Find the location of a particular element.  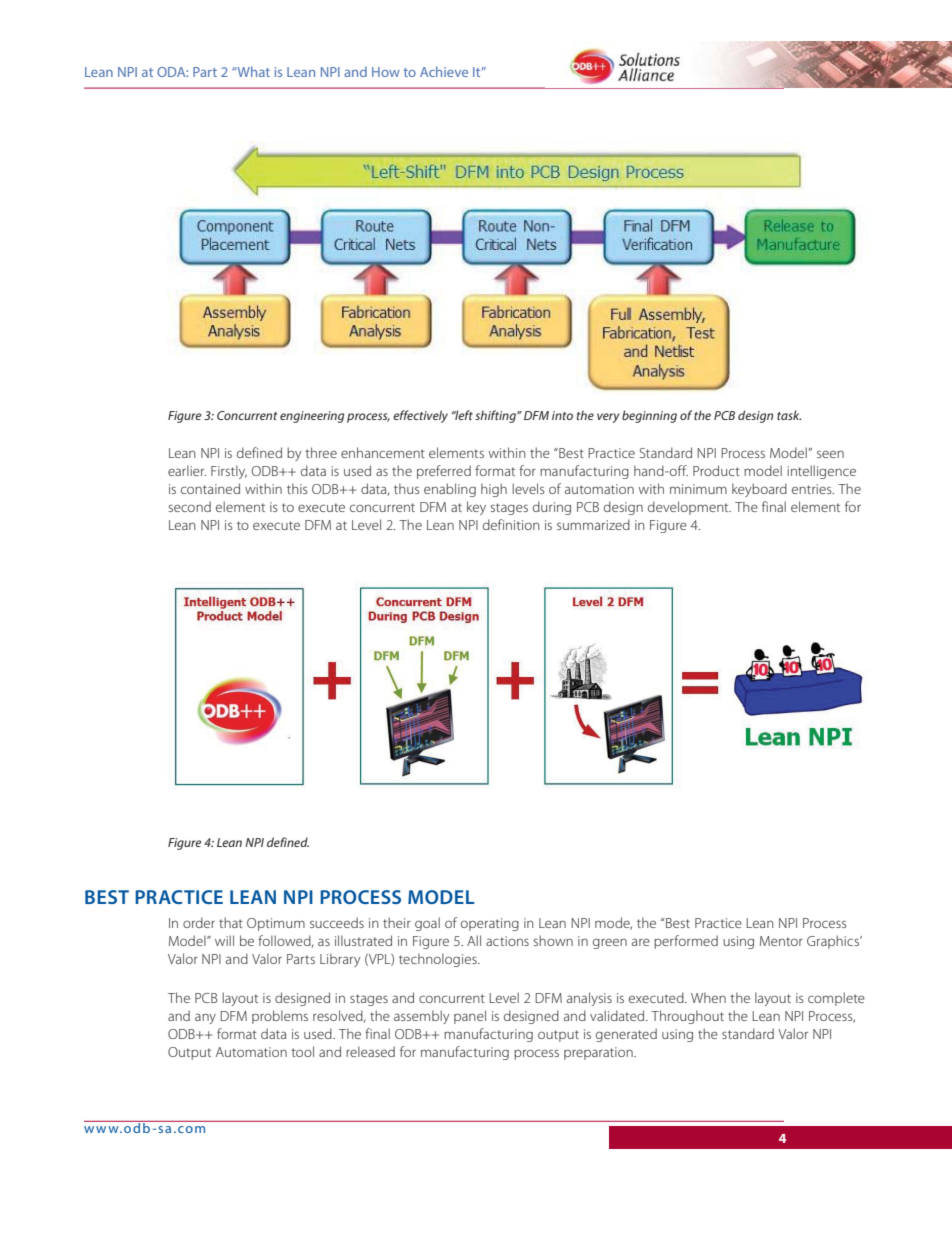

keyboard is located at coordinates (759, 490).
